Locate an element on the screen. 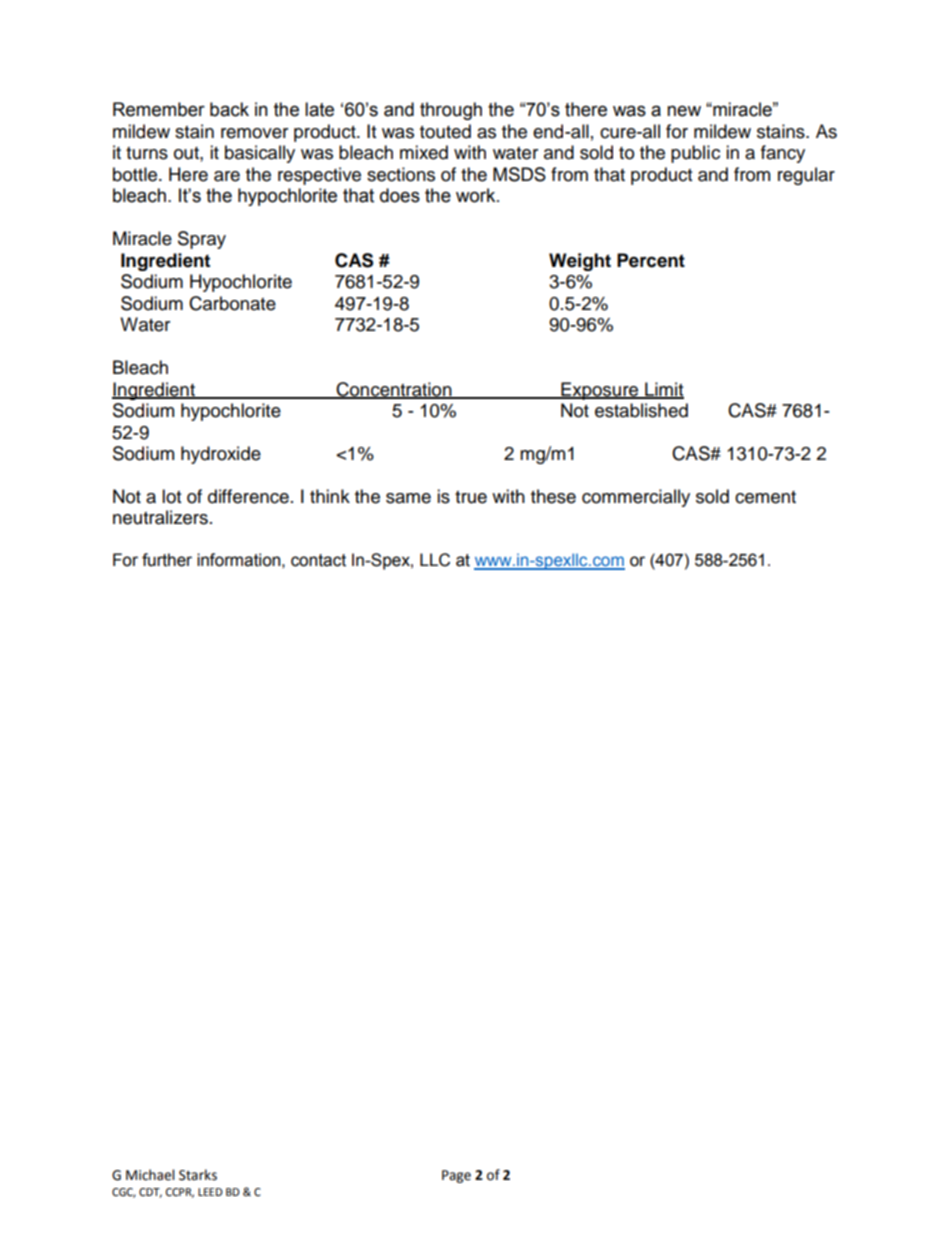  further is located at coordinates (167, 560).
